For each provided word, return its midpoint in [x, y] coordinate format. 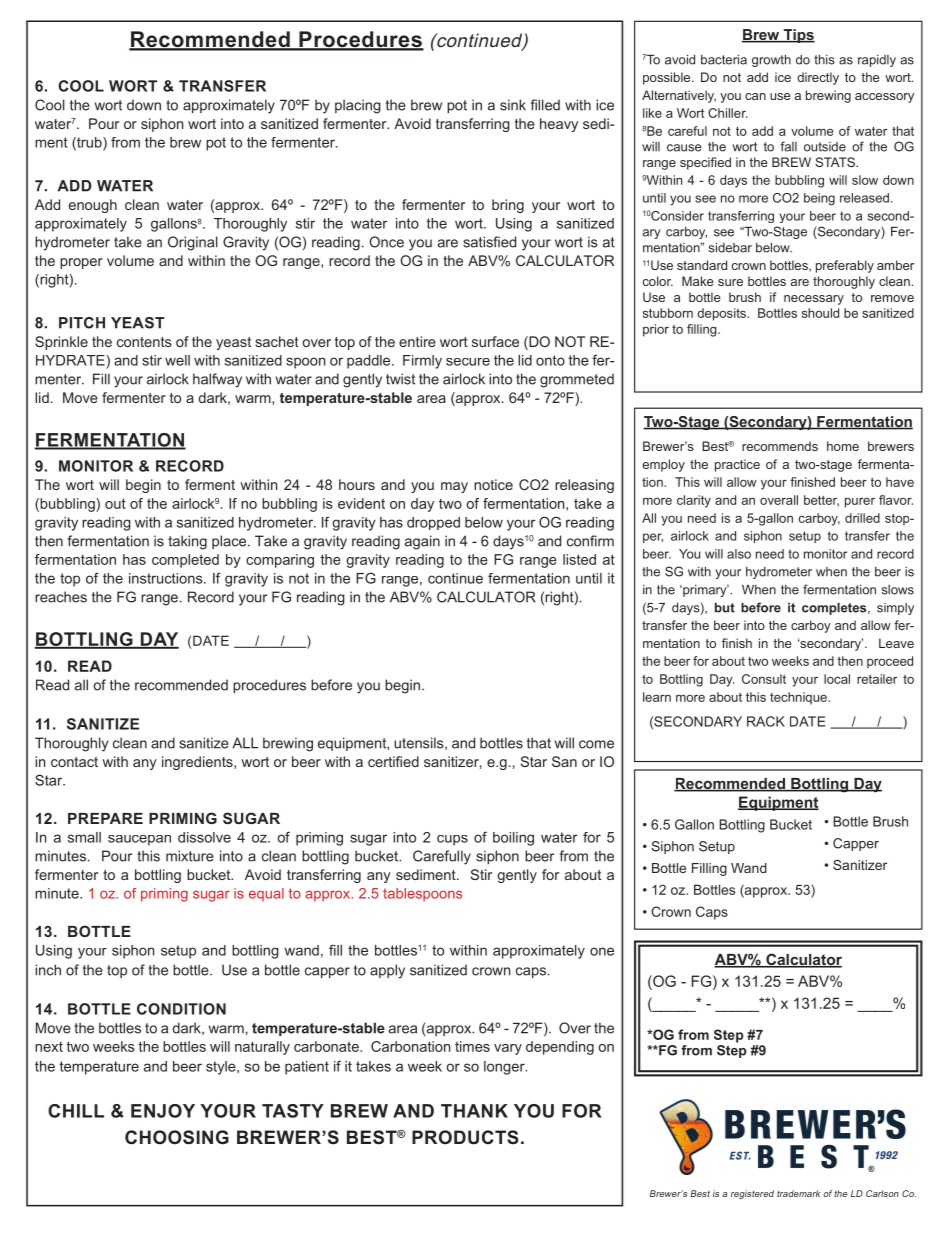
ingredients [198, 763]
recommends [780, 446]
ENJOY [163, 1111]
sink [513, 105]
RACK [766, 721]
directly [818, 78]
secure [468, 362]
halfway [217, 380]
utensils [420, 743]
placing [358, 106]
